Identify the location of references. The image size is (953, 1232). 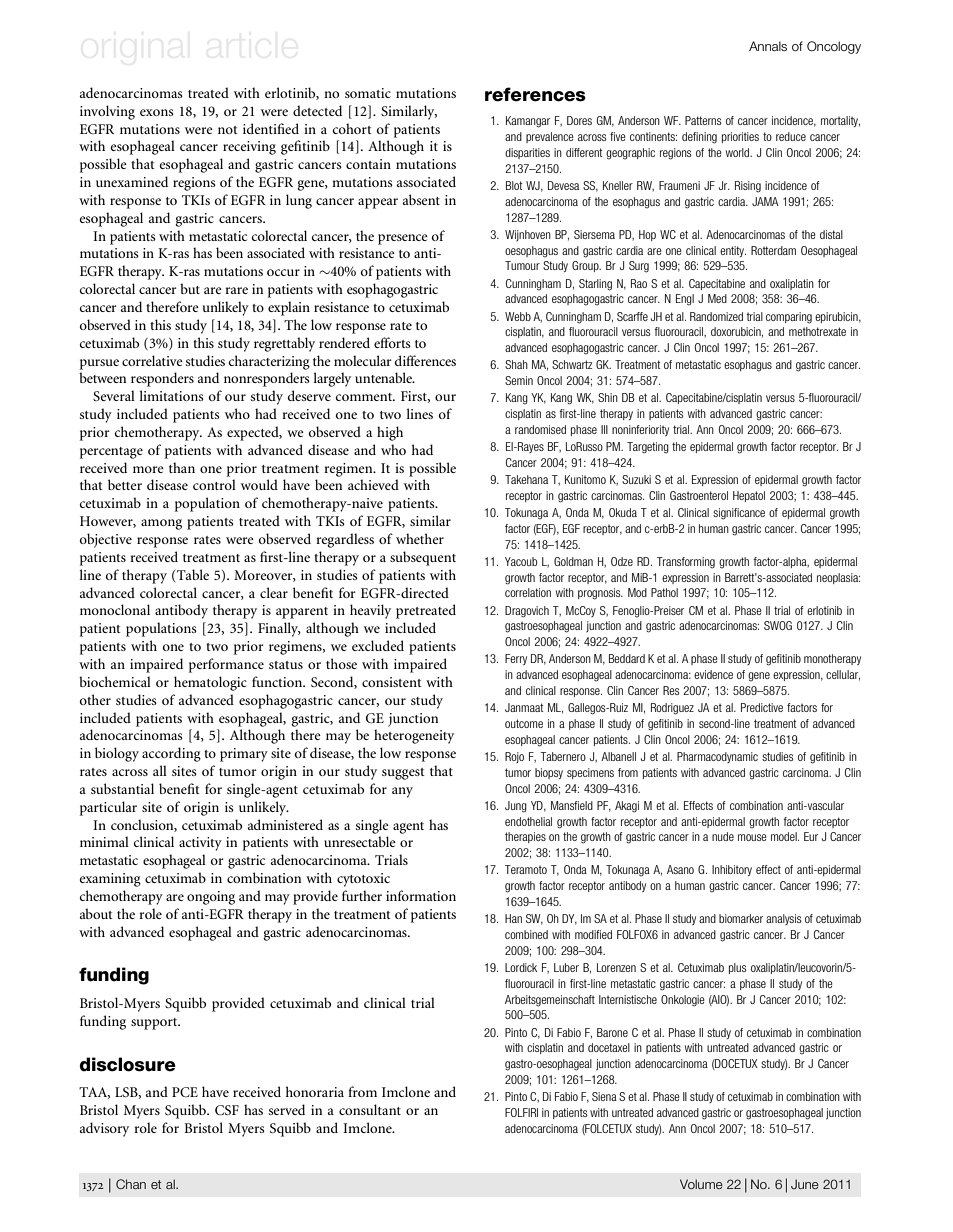
(535, 94).
